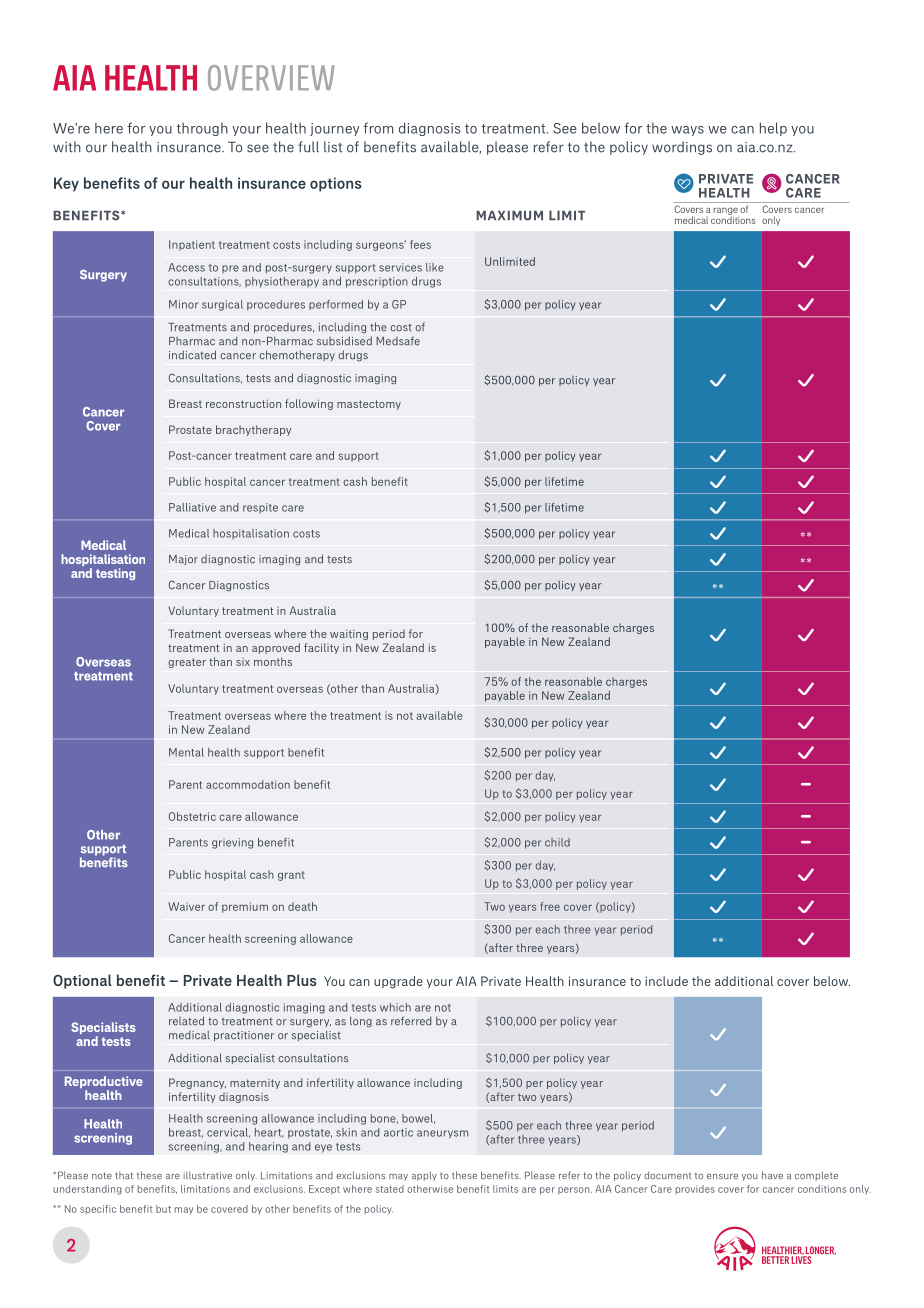 Image resolution: width=924 pixels, height=1308 pixels. What do you see at coordinates (725, 212) in the screenshot?
I see `range` at bounding box center [725, 212].
